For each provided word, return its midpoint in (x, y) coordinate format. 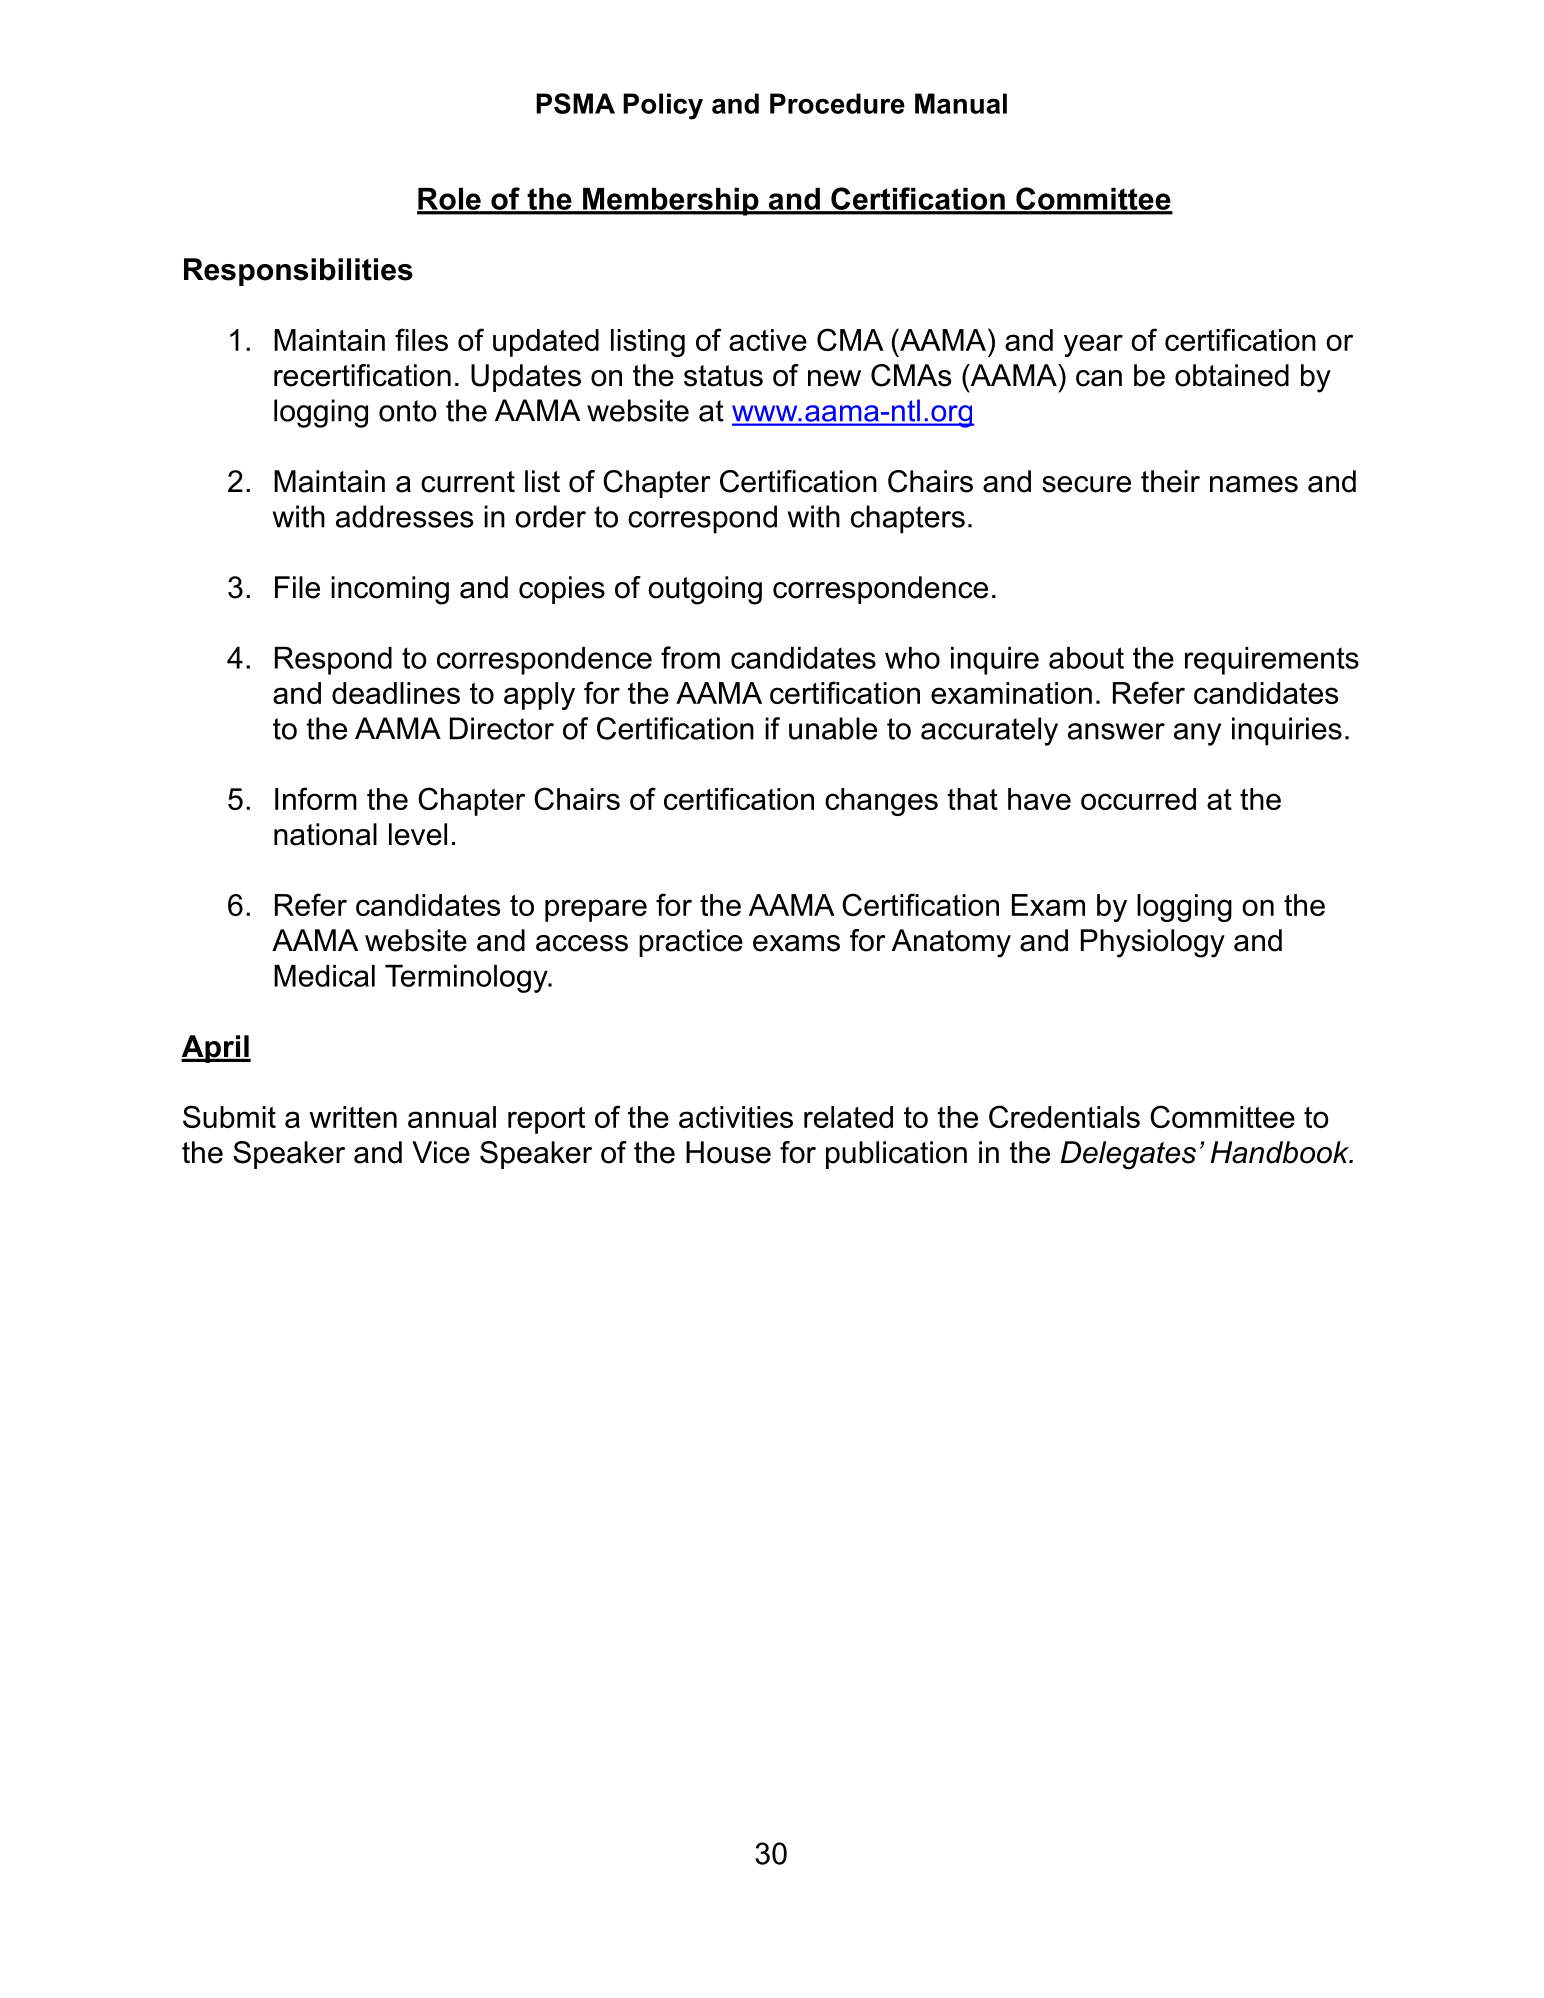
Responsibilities (298, 272)
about (1086, 658)
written (353, 1117)
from (690, 657)
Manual (961, 103)
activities (736, 1117)
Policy (663, 106)
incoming (390, 590)
